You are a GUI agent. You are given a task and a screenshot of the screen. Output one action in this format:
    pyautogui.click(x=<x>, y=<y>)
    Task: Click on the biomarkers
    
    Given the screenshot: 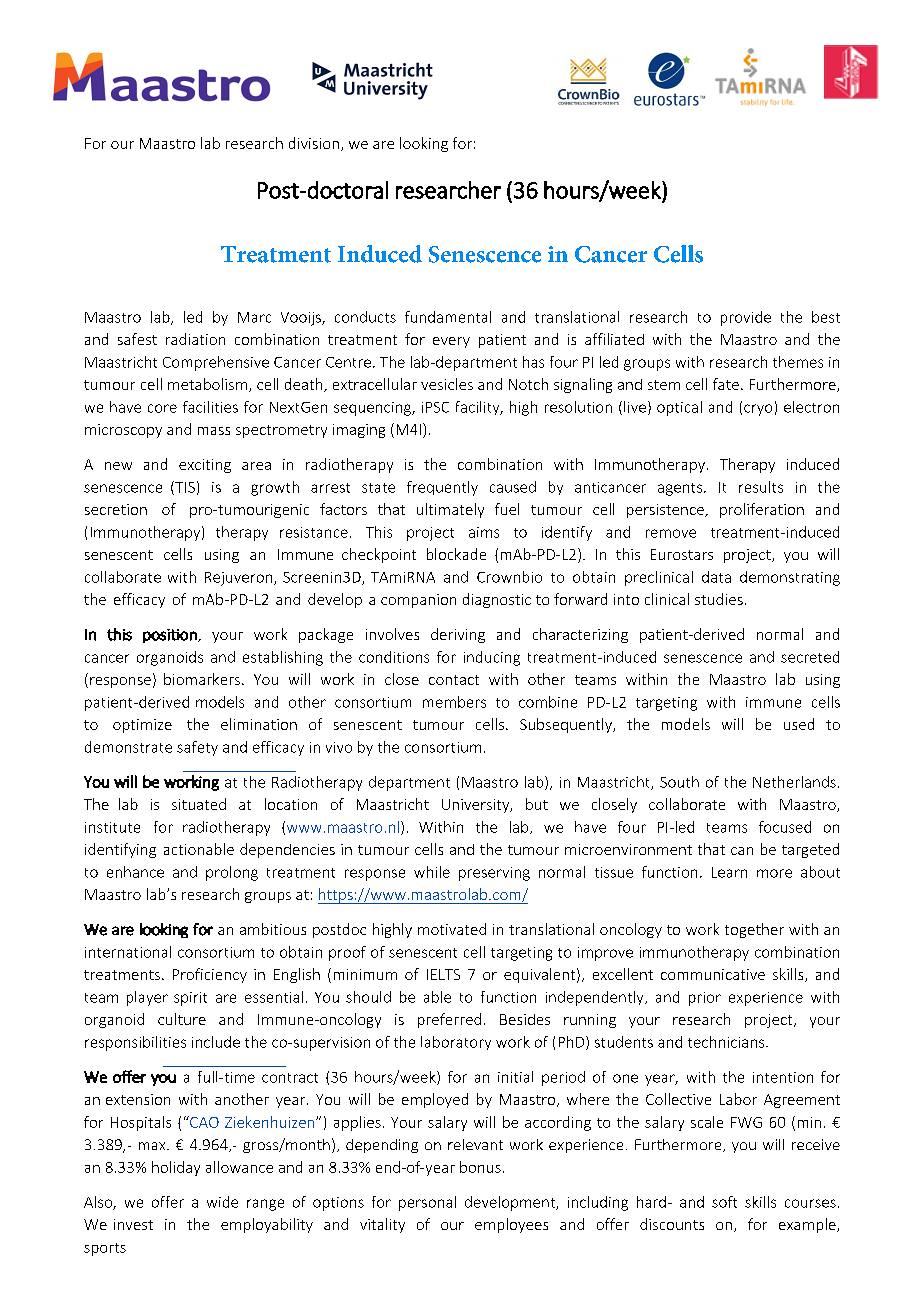 What is the action you would take?
    pyautogui.click(x=202, y=679)
